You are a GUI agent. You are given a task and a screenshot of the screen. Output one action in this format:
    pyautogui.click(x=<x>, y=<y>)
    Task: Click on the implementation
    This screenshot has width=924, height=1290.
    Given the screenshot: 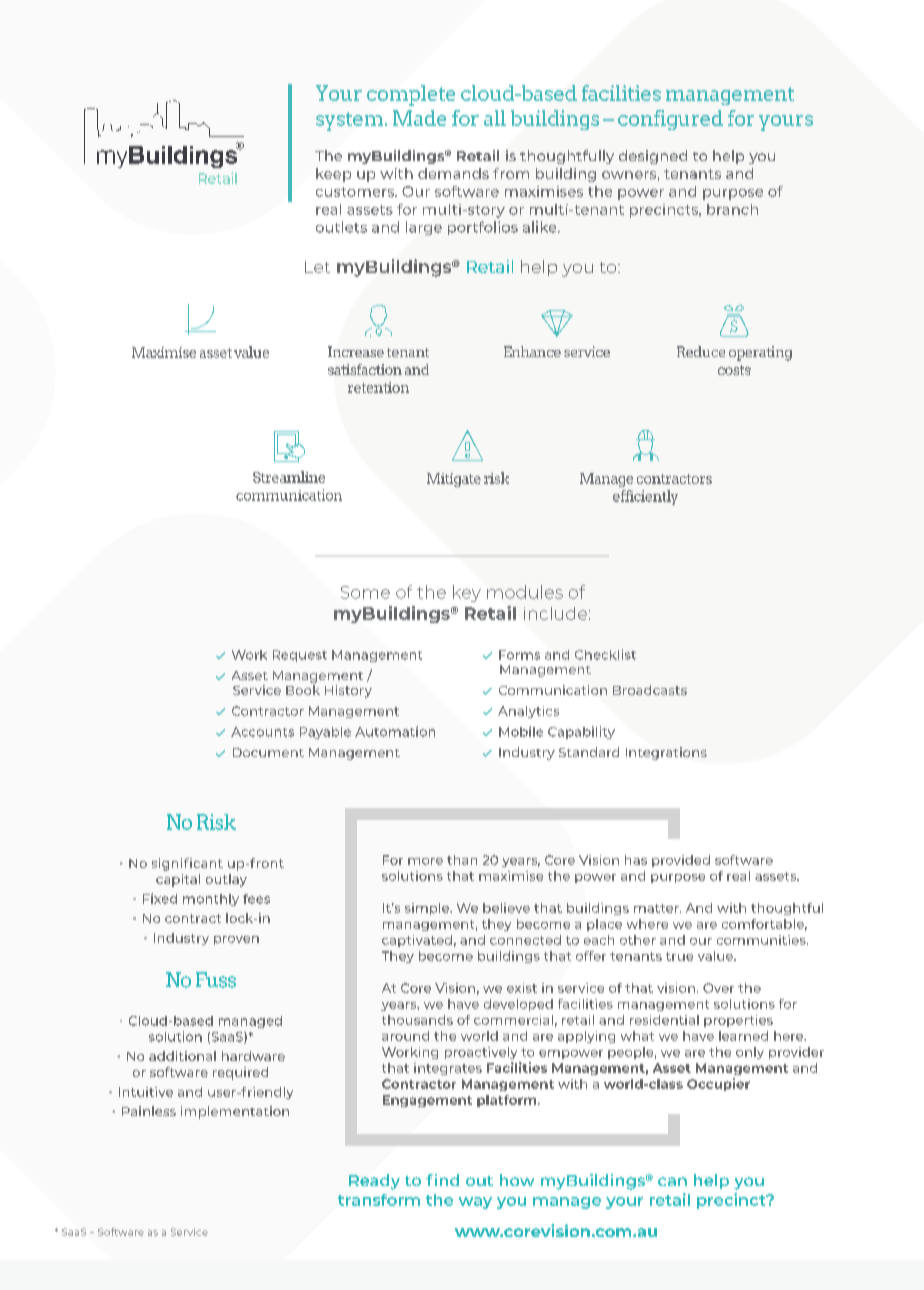 What is the action you would take?
    pyautogui.click(x=235, y=1112)
